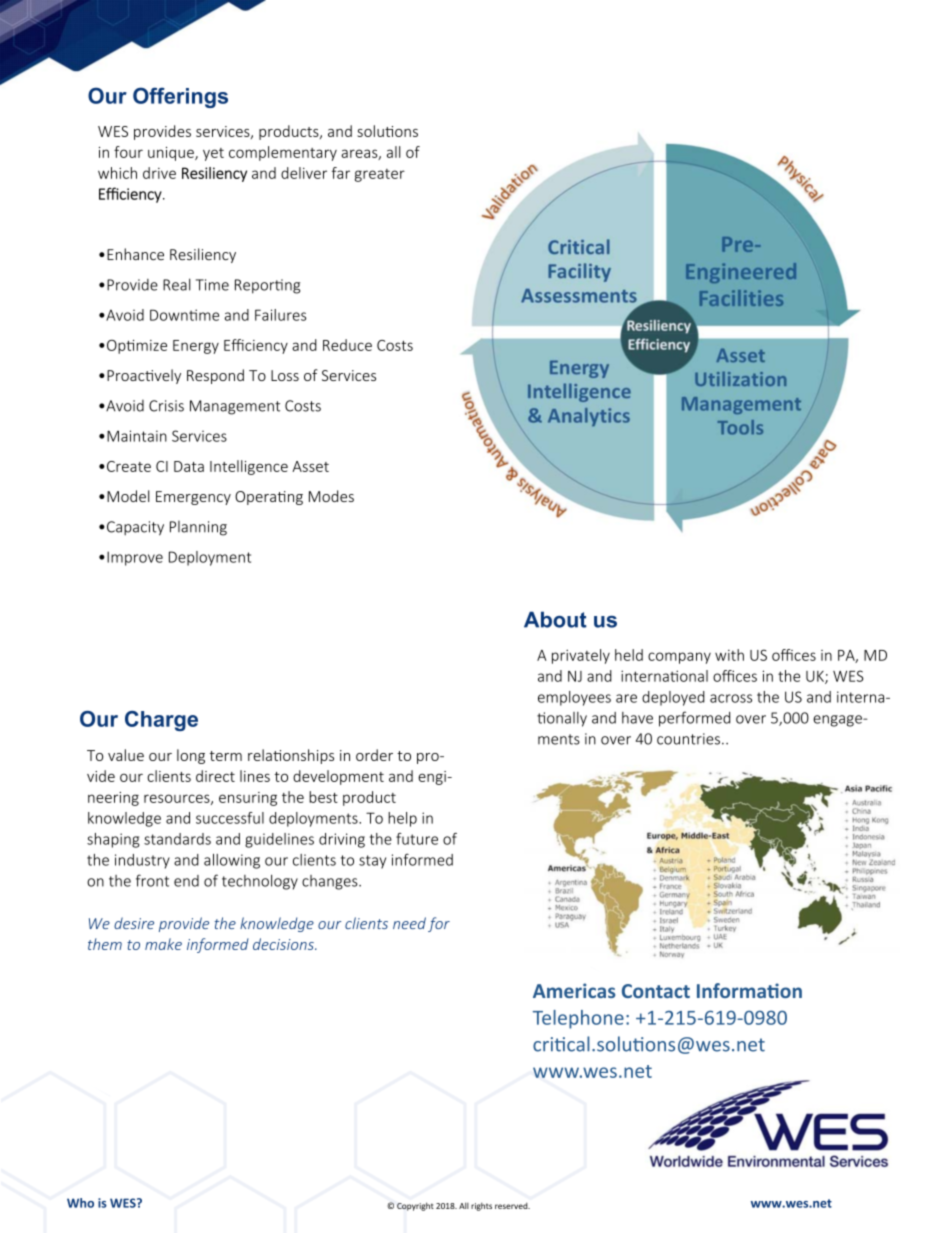 The image size is (952, 1233). I want to click on greater, so click(380, 175).
